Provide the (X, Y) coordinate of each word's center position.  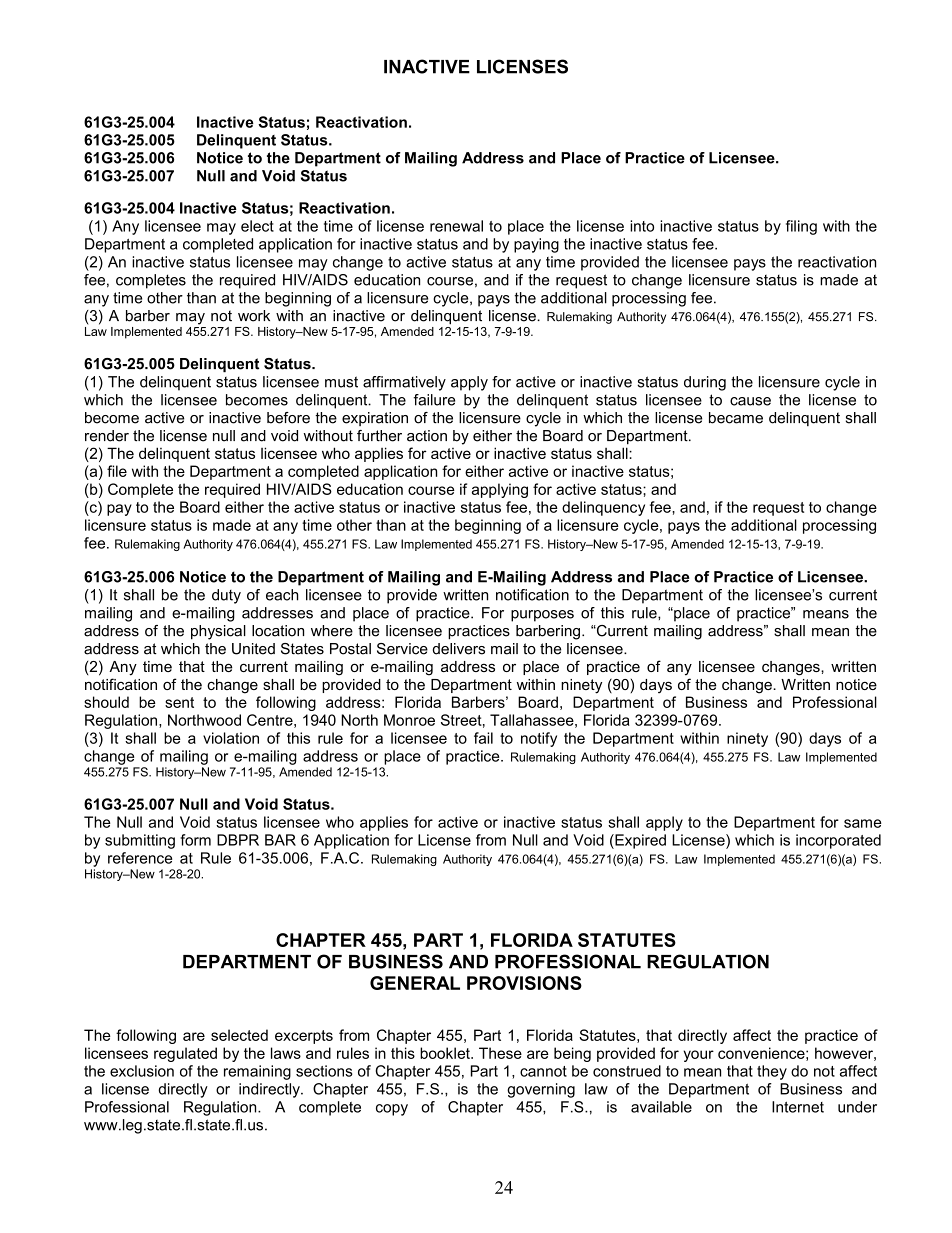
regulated (185, 1054)
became (736, 418)
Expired (639, 841)
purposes (542, 616)
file (117, 471)
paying (536, 245)
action (427, 436)
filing (801, 227)
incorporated (838, 841)
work (254, 316)
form (195, 840)
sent (179, 702)
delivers (459, 649)
